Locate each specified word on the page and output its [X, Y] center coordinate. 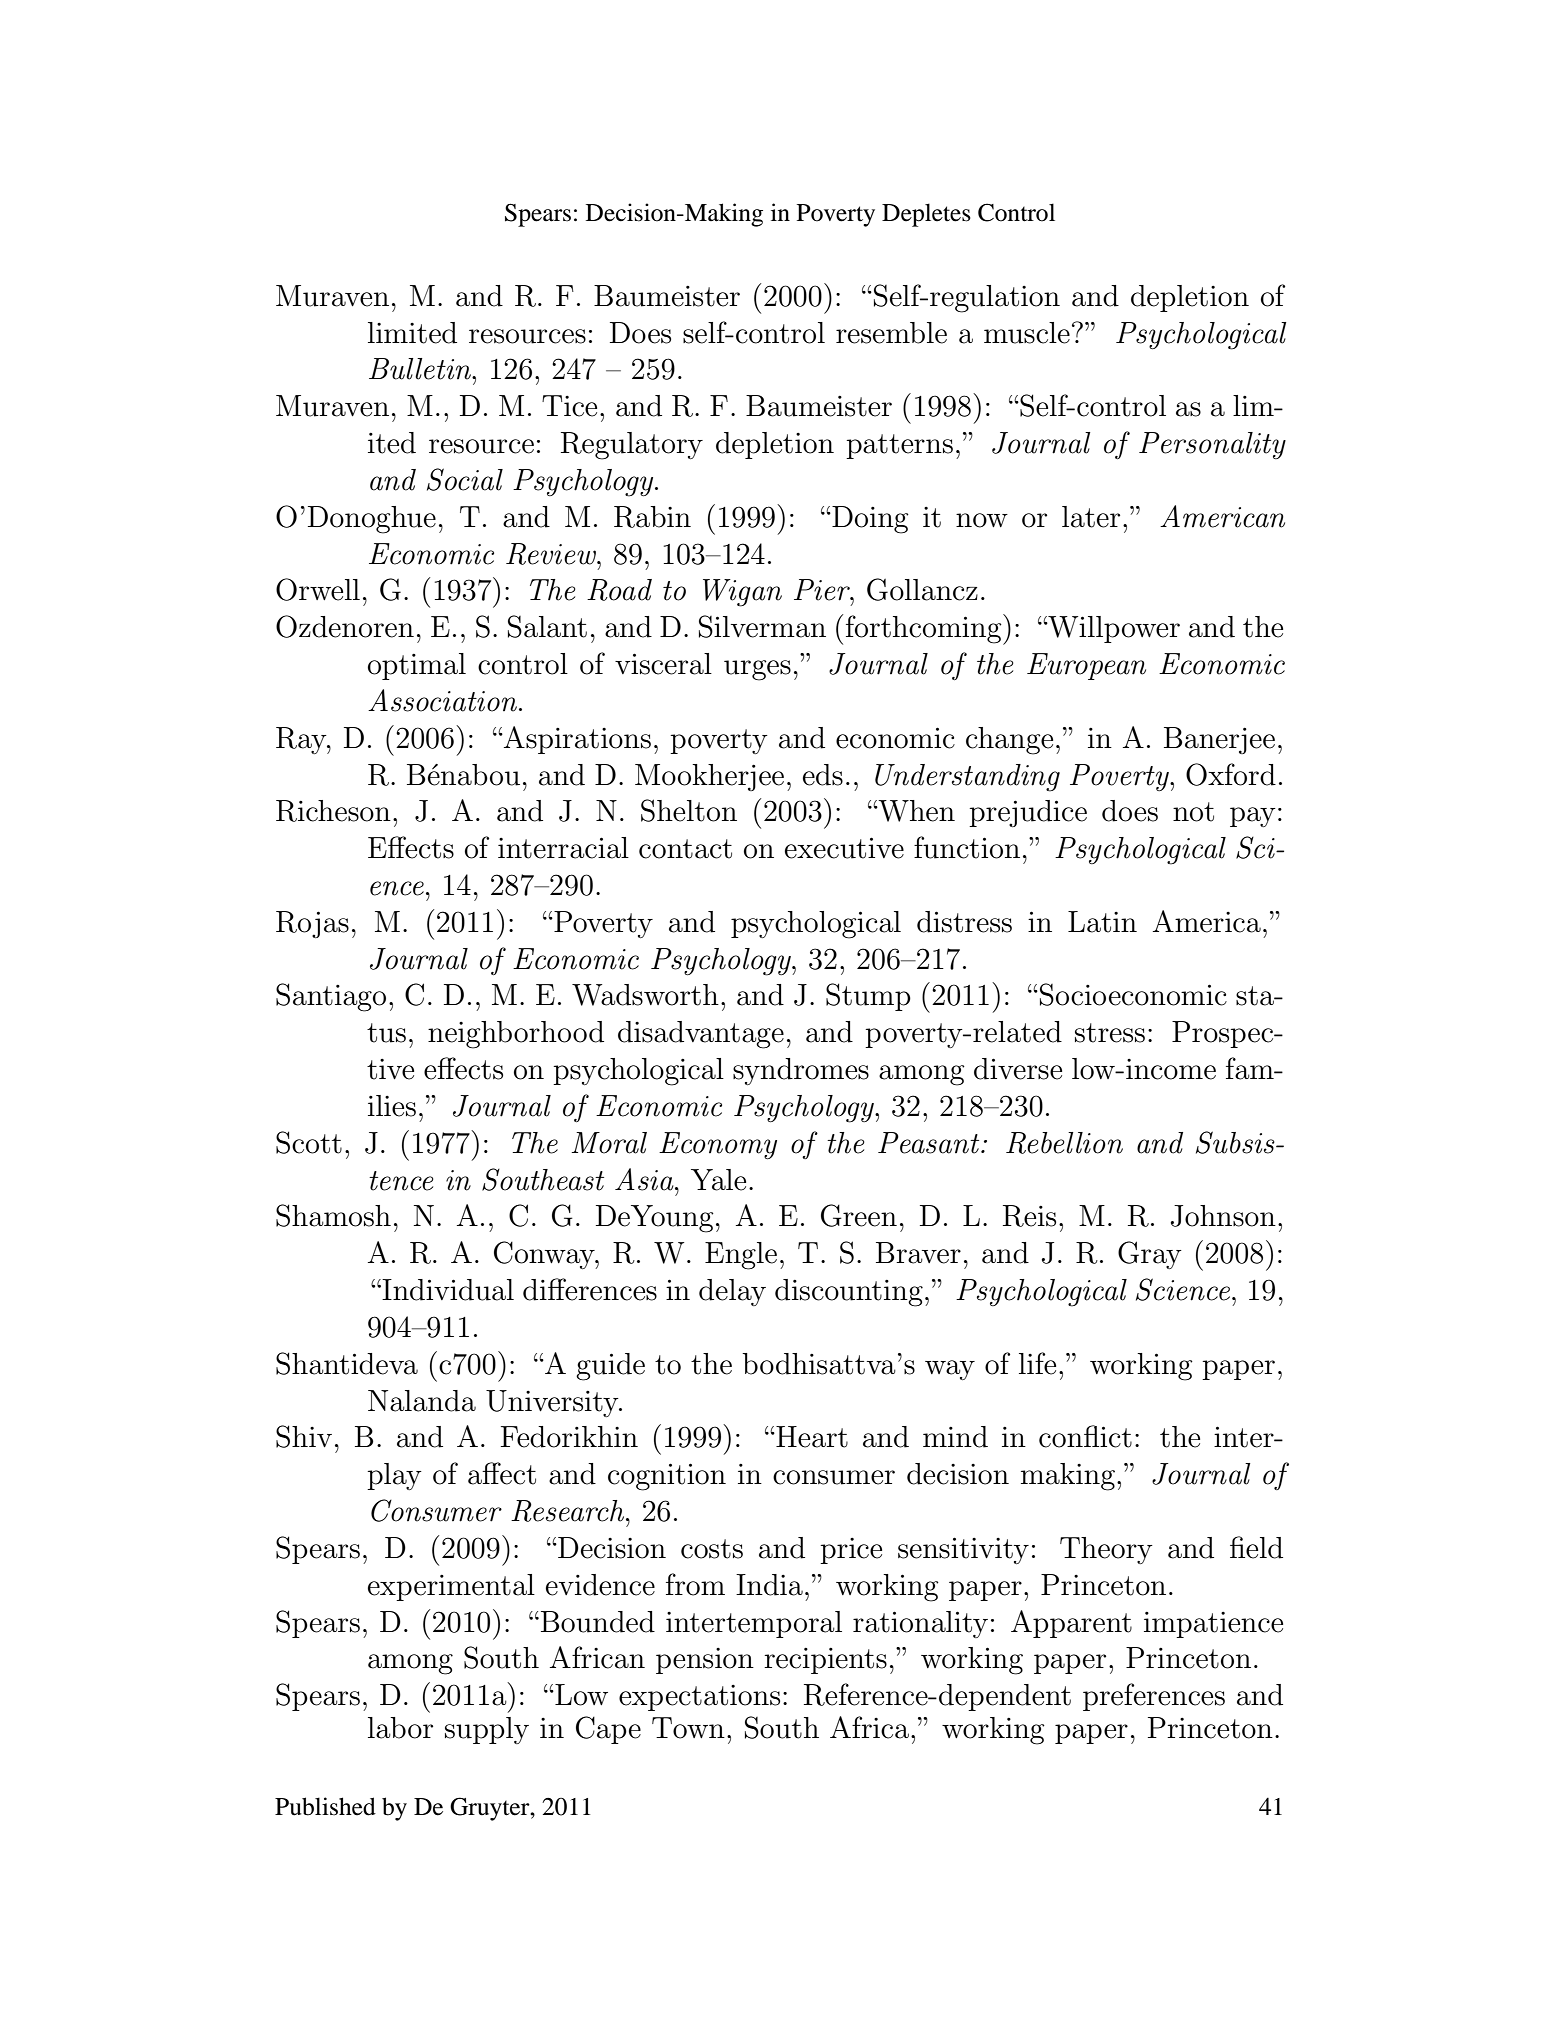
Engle [741, 1256]
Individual [448, 1290]
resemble [891, 333]
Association [444, 700]
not [1193, 812]
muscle [1027, 333]
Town [688, 1728]
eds [823, 775]
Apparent [1071, 1624]
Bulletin [421, 369]
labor [400, 1728]
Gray [1150, 1255]
